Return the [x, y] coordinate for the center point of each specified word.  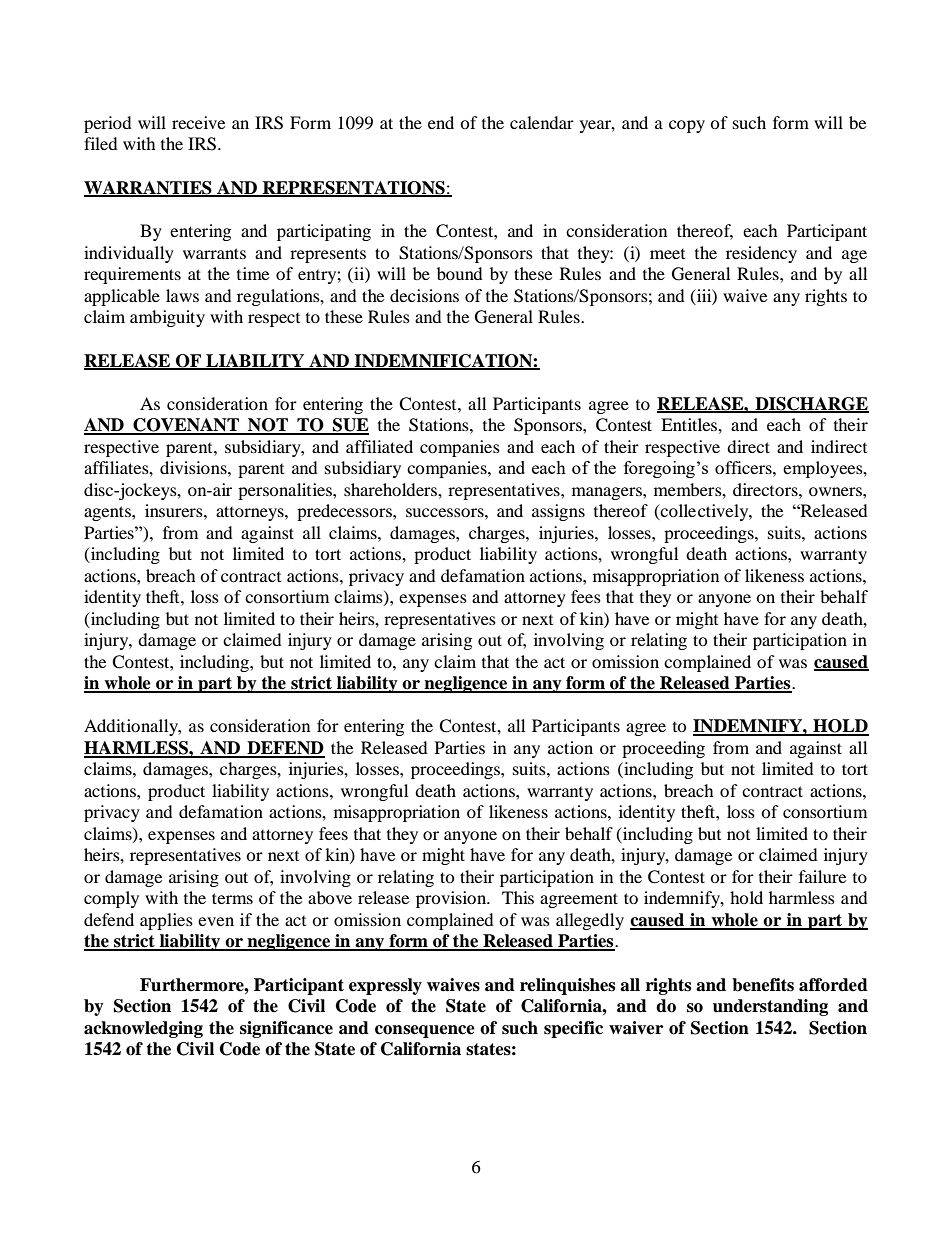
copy [687, 126]
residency [761, 254]
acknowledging [143, 1029]
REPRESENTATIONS [353, 188]
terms [232, 898]
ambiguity [167, 318]
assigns [558, 512]
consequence [425, 1031]
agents [108, 513]
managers [608, 493]
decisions [424, 295]
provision [452, 899]
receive [198, 122]
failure [822, 876]
